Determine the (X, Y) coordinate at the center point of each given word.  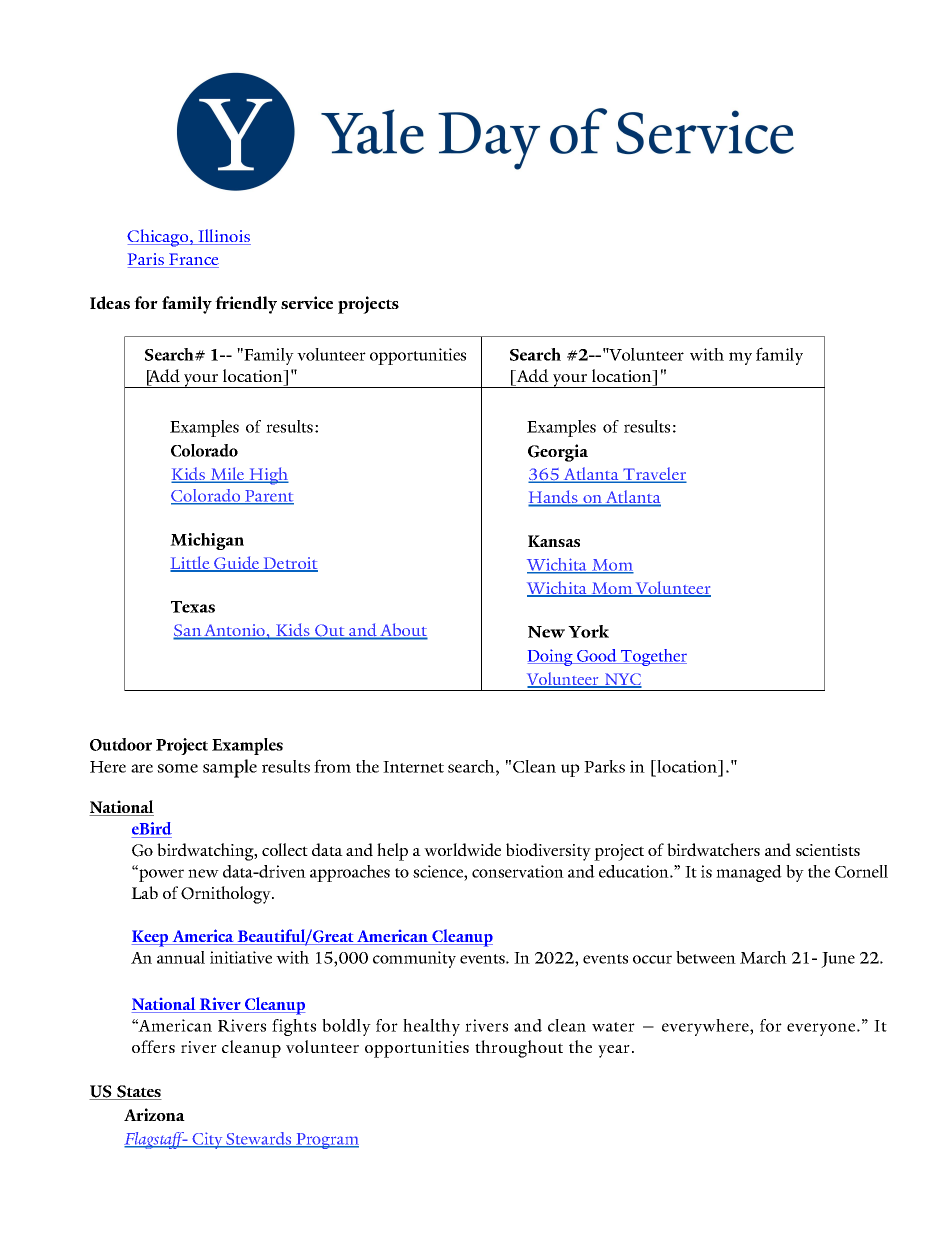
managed (749, 873)
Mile (227, 475)
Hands (554, 498)
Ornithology (227, 895)
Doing (551, 657)
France (193, 260)
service (307, 302)
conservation (518, 871)
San (188, 631)
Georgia (558, 453)
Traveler (654, 475)
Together (653, 657)
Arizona (154, 1114)
